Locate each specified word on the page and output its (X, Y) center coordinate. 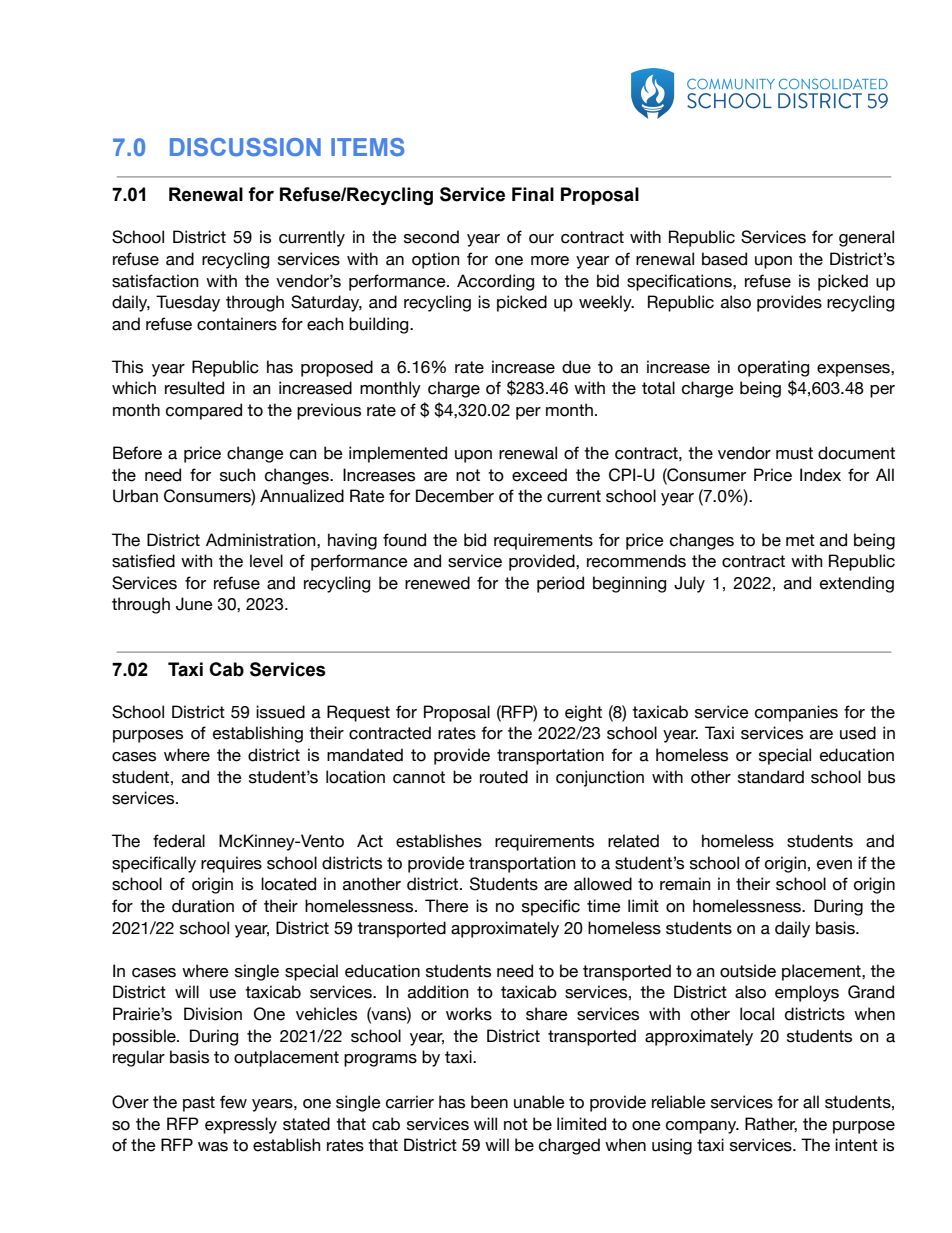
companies (796, 713)
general (866, 238)
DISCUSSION (245, 147)
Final (533, 194)
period (560, 584)
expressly (241, 1125)
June (194, 604)
